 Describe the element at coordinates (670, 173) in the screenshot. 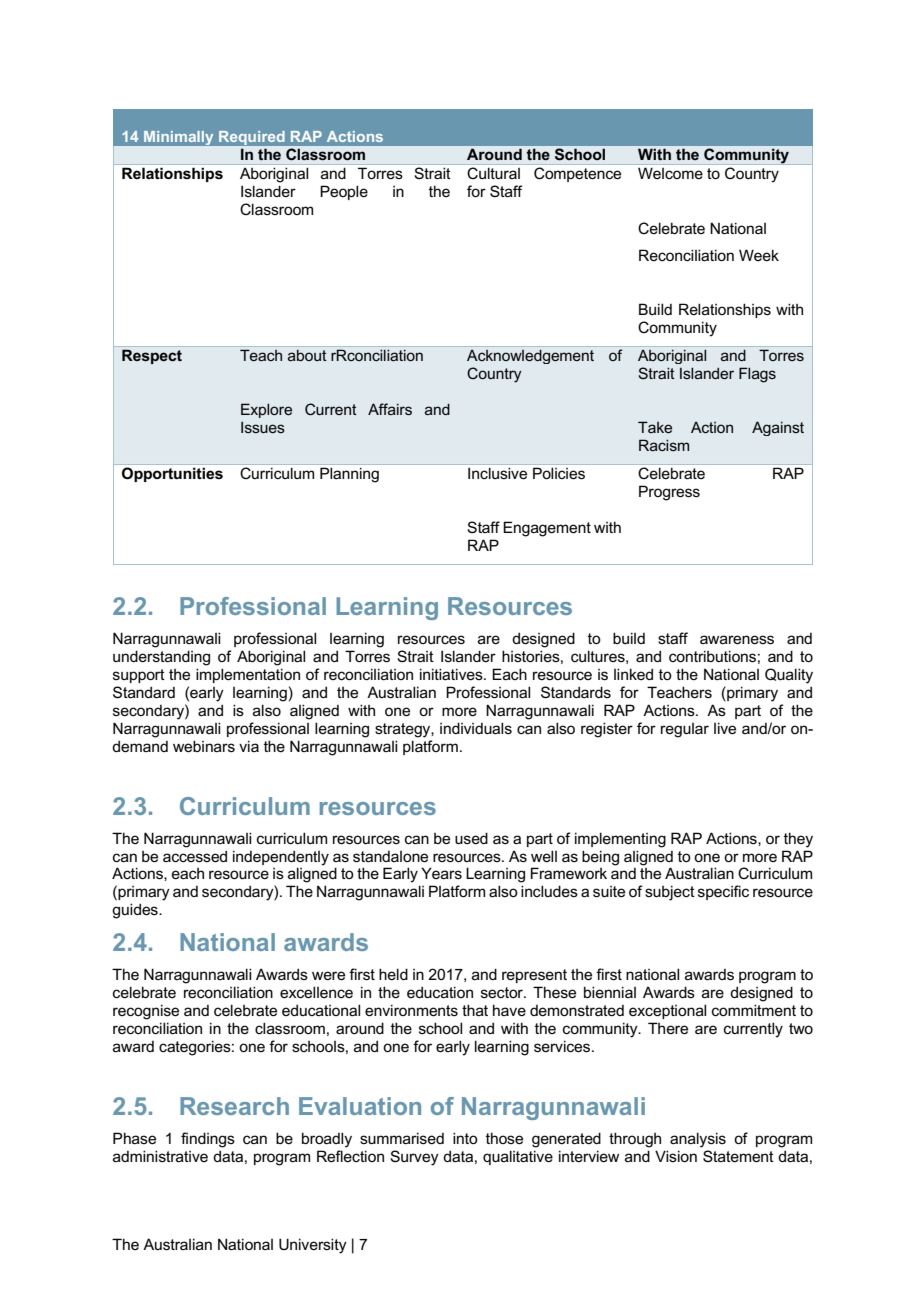

I see `Welcome` at that location.
